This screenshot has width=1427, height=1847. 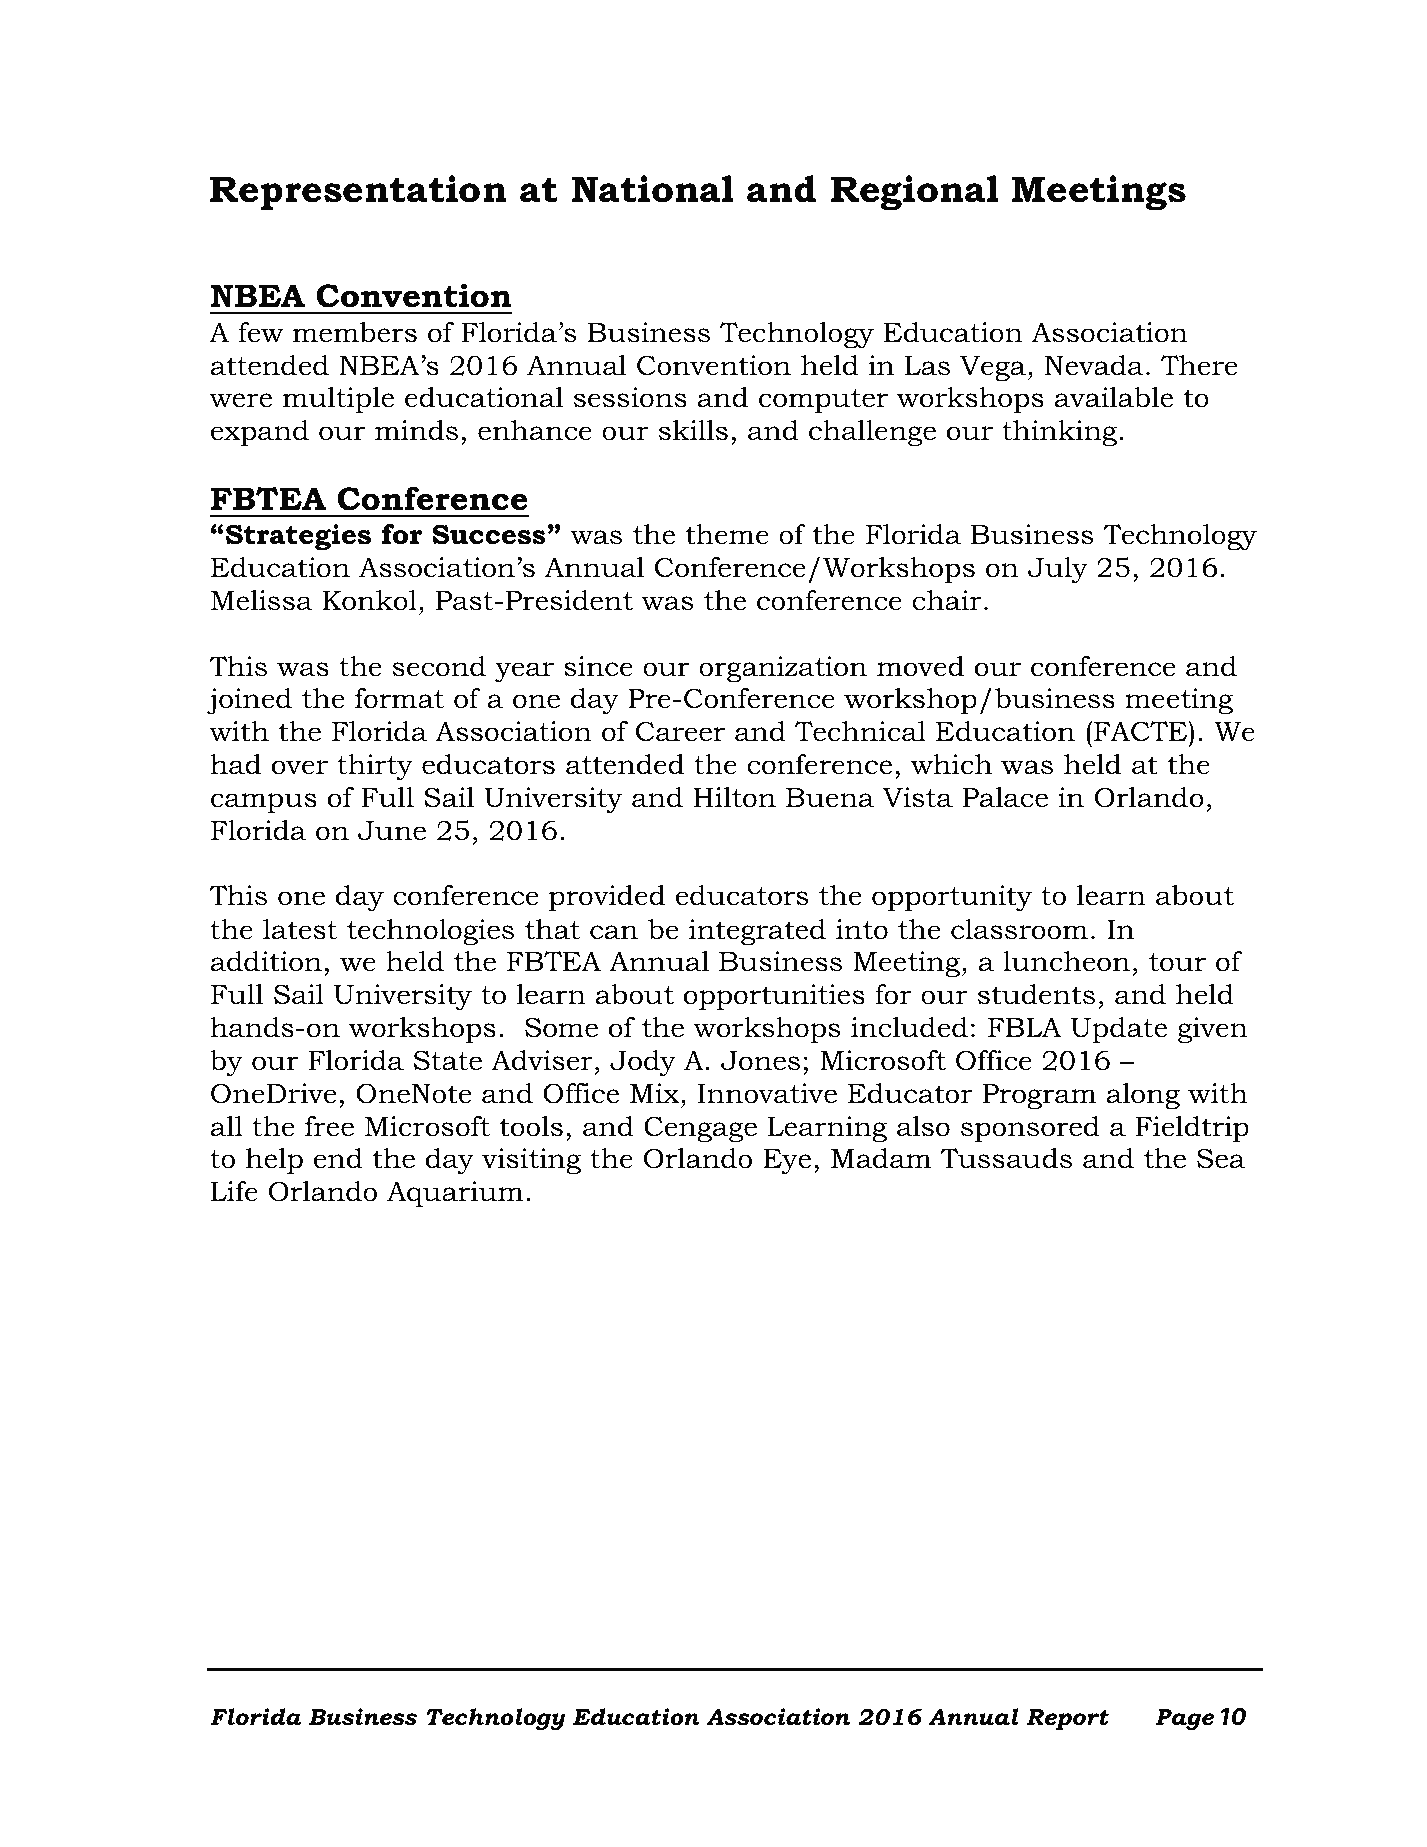 What do you see at coordinates (1094, 365) in the screenshot?
I see `Nevada` at bounding box center [1094, 365].
